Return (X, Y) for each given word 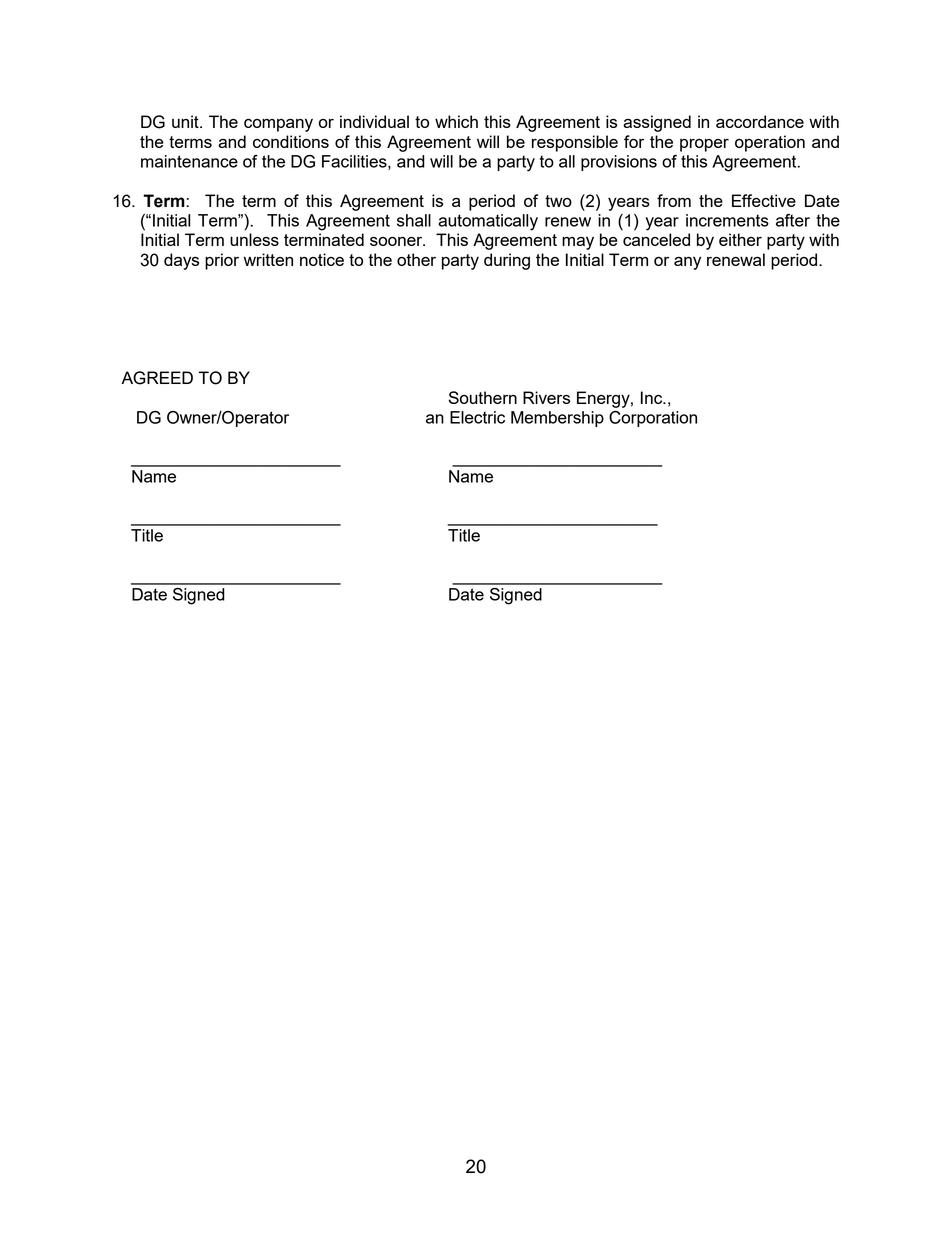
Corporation (653, 419)
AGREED (157, 378)
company (278, 125)
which (456, 121)
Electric (477, 417)
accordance (760, 121)
